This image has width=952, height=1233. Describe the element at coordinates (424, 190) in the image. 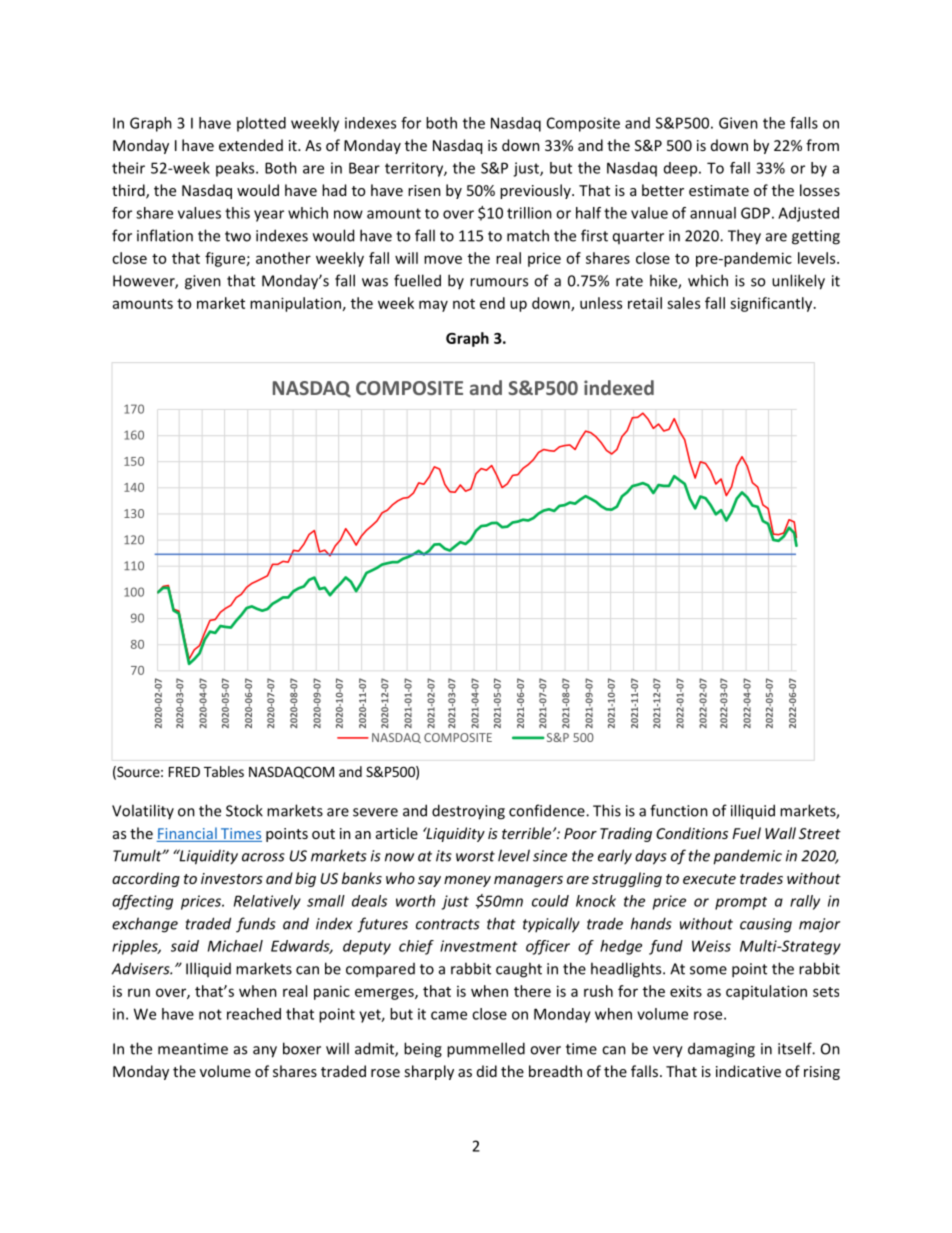

I see `risen` at that location.
